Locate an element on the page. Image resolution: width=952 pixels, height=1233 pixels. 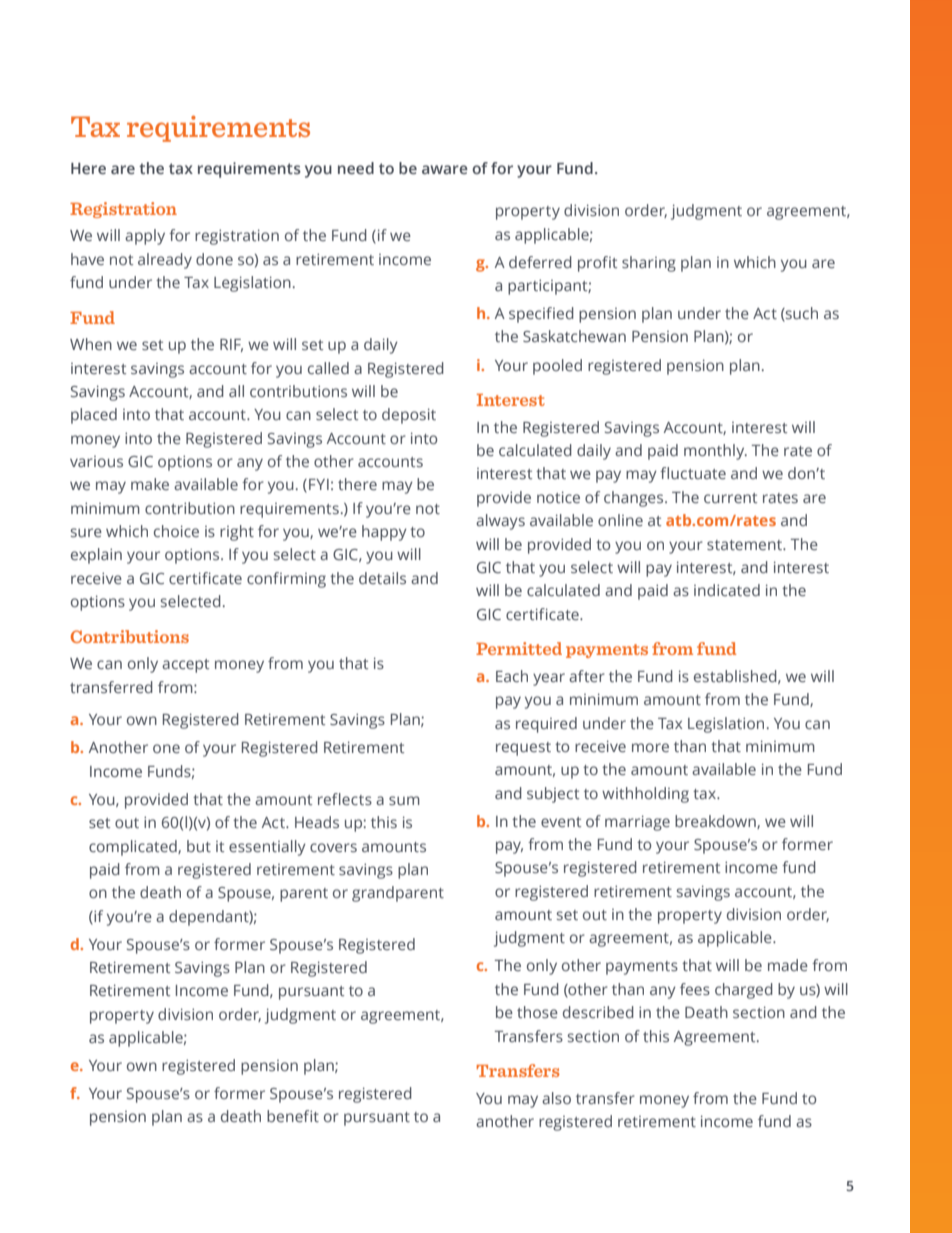
sum is located at coordinates (404, 800).
